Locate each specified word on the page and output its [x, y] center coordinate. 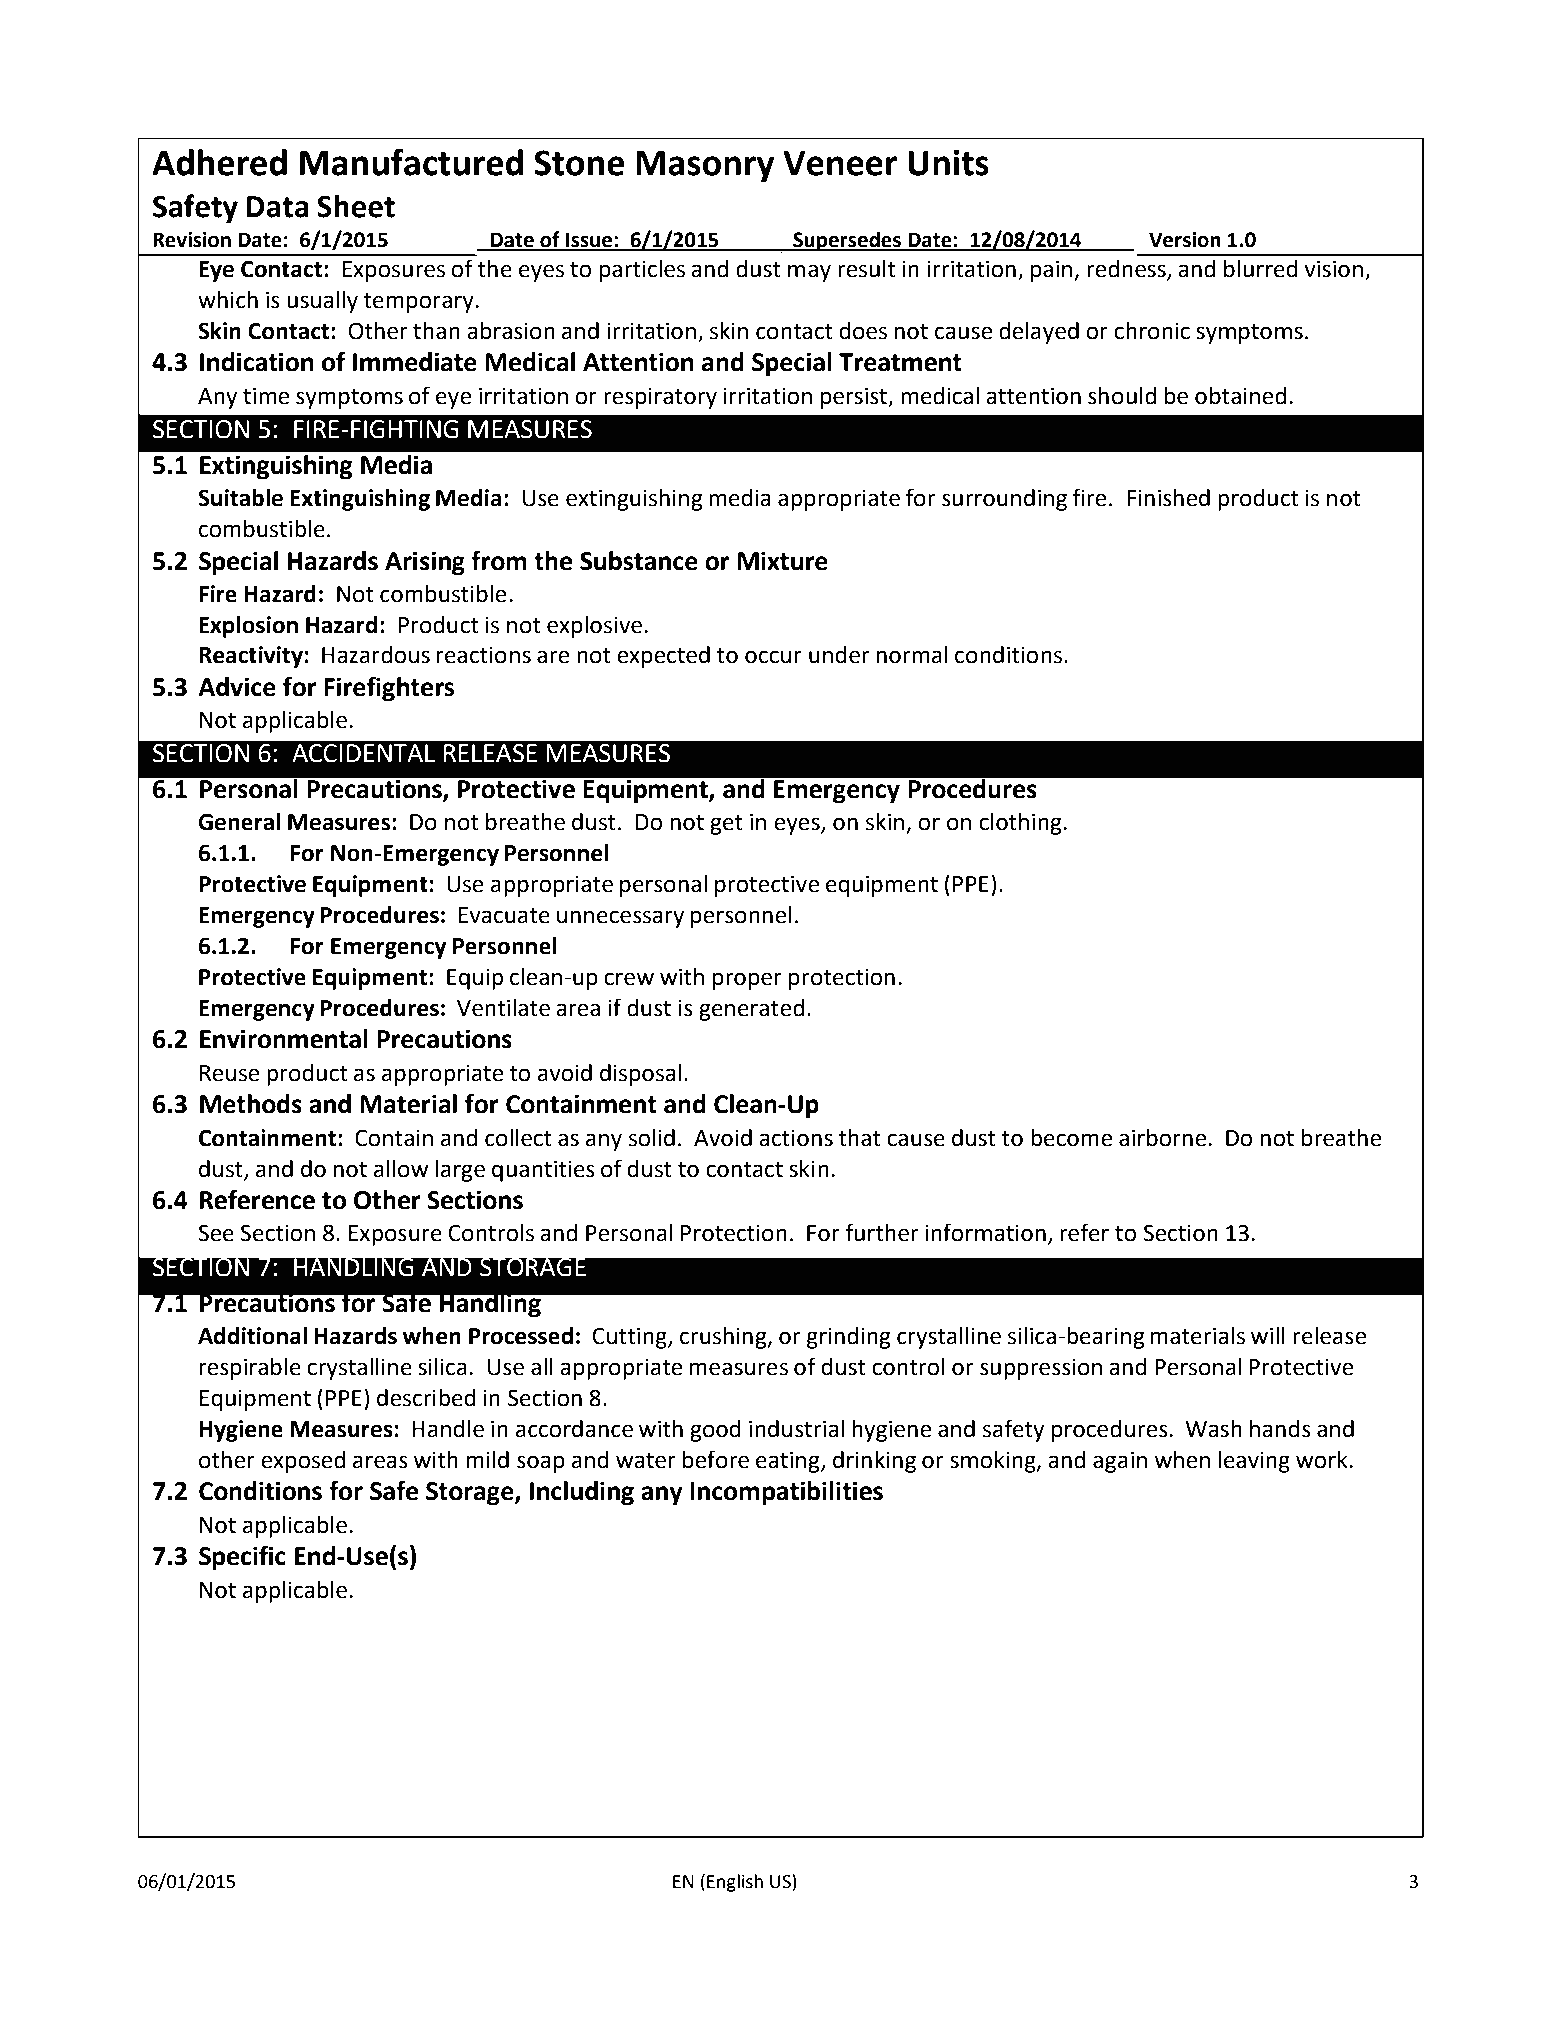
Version [1185, 240]
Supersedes [847, 241]
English [735, 1883]
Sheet [356, 206]
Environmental [284, 1039]
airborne [1164, 1138]
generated [751, 1010]
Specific [242, 1558]
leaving [1254, 1462]
